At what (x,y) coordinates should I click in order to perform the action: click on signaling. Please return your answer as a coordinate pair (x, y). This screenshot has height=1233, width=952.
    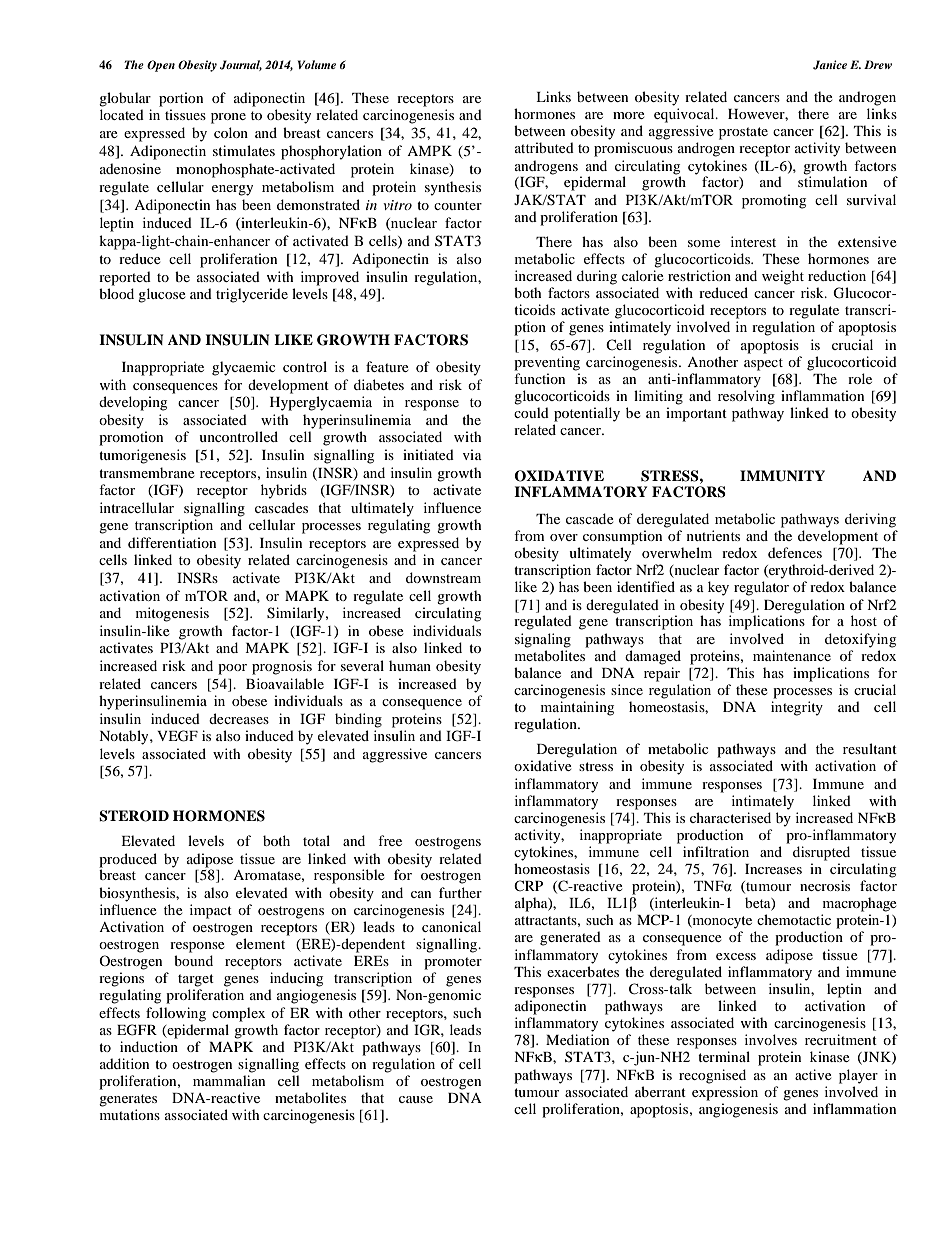
    Looking at the image, I should click on (543, 640).
